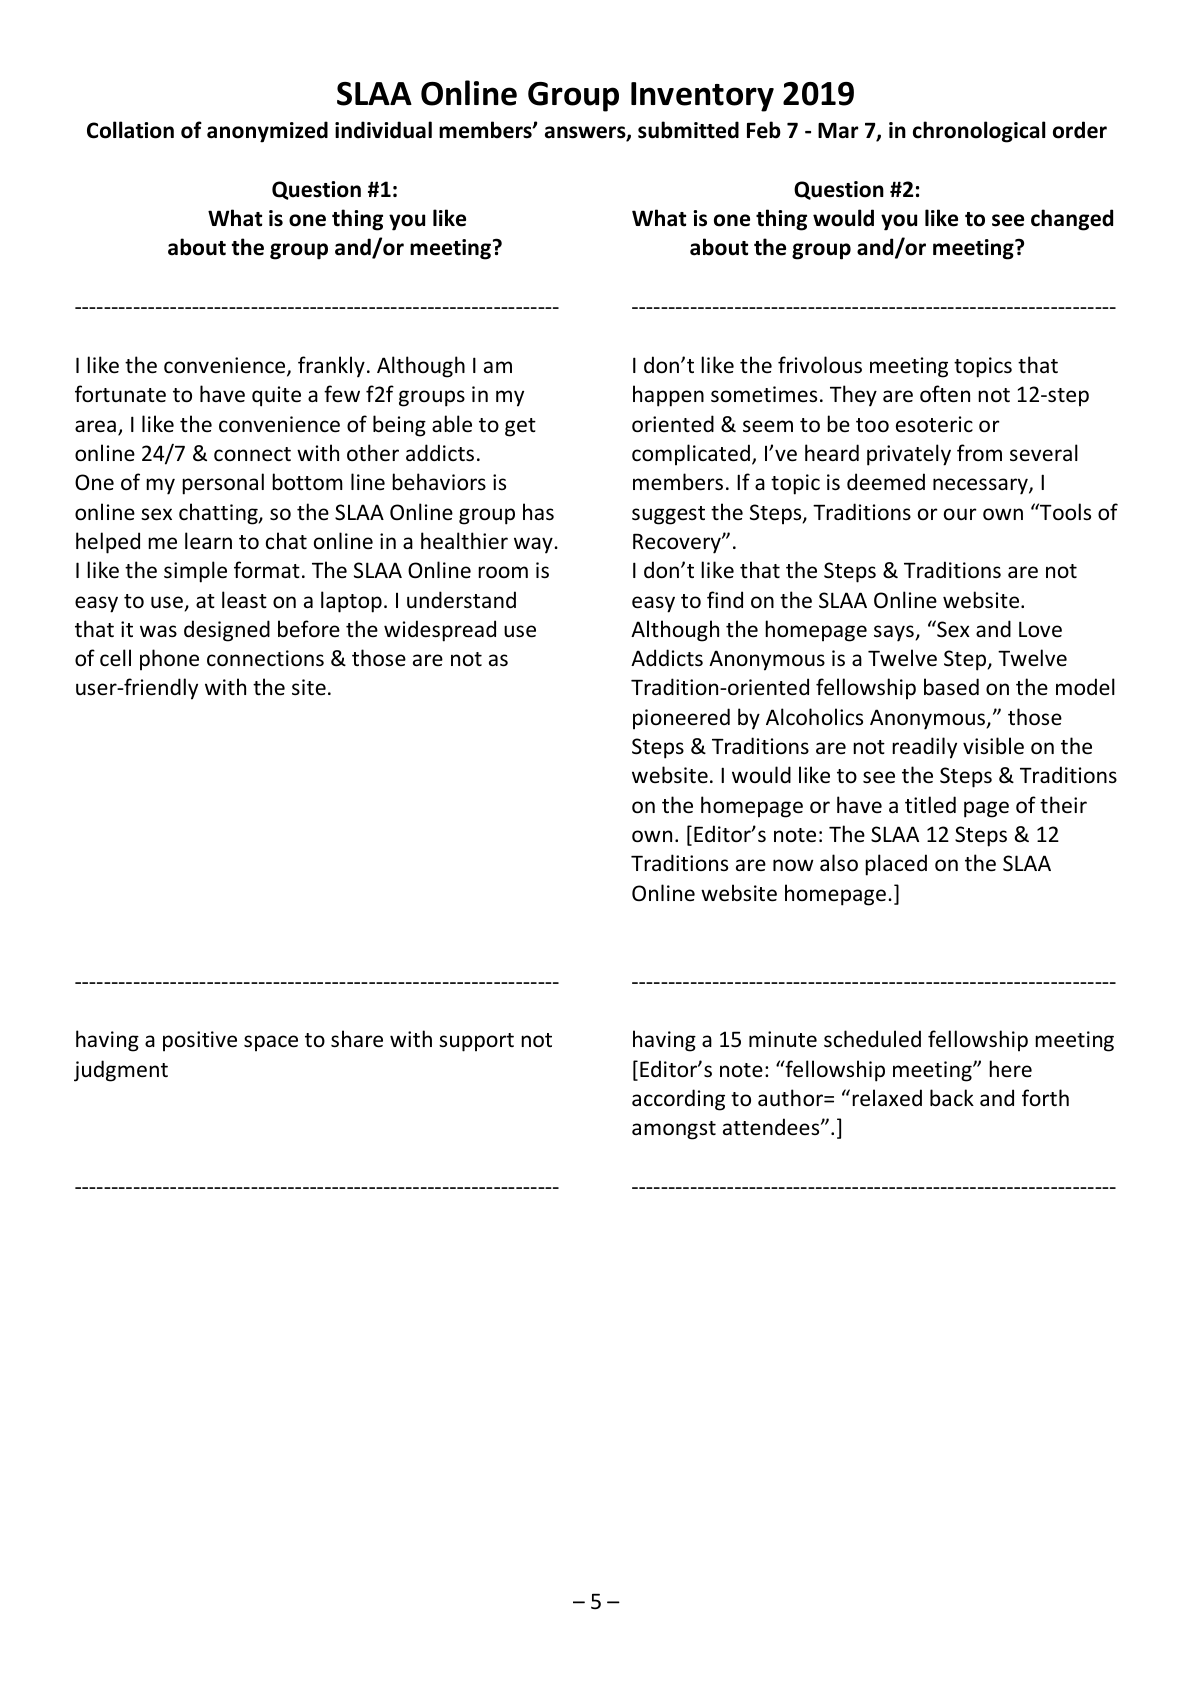 The height and width of the screenshot is (1686, 1192). Describe the element at coordinates (678, 1100) in the screenshot. I see `according` at that location.
